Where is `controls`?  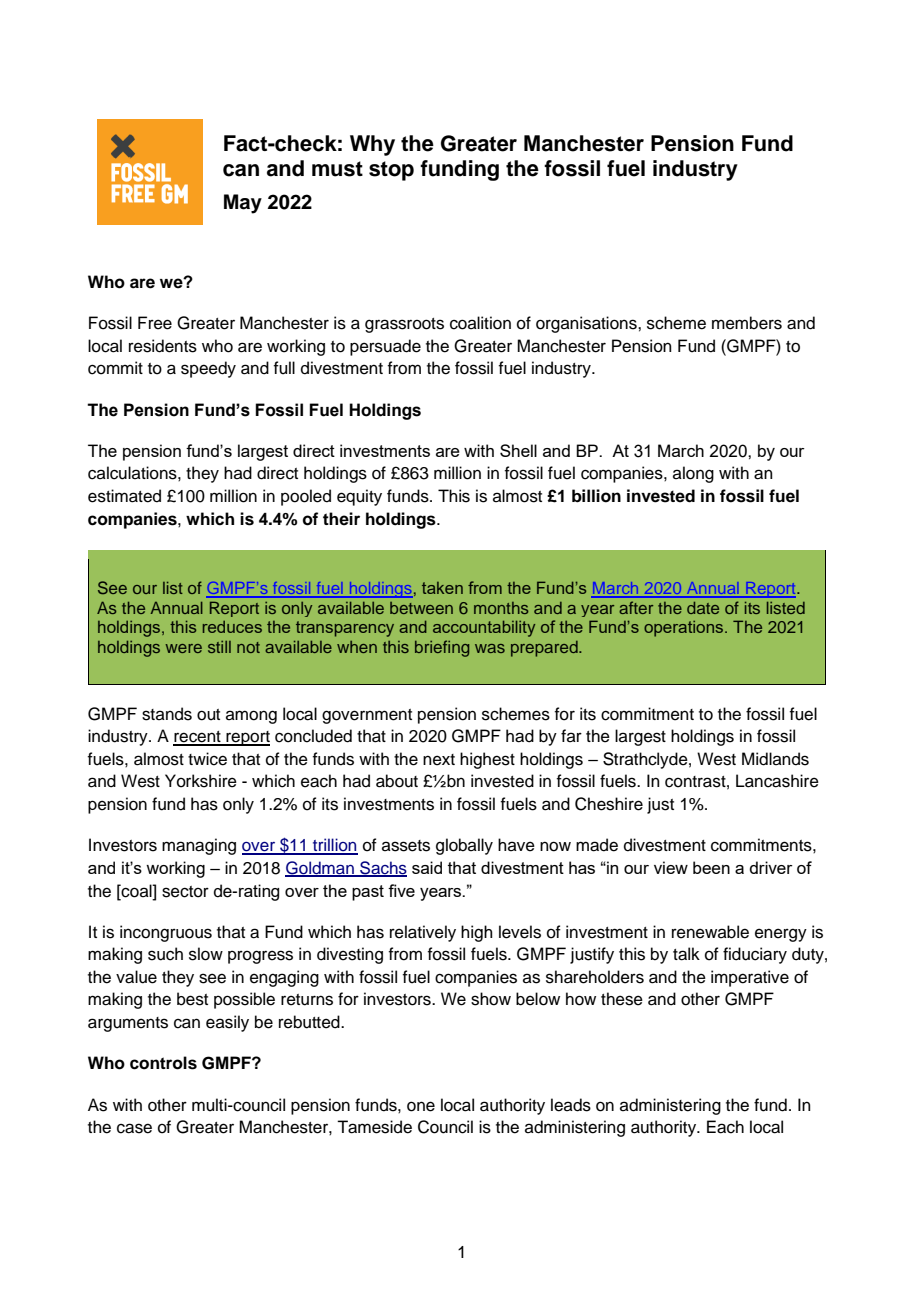
controls is located at coordinates (163, 1063).
